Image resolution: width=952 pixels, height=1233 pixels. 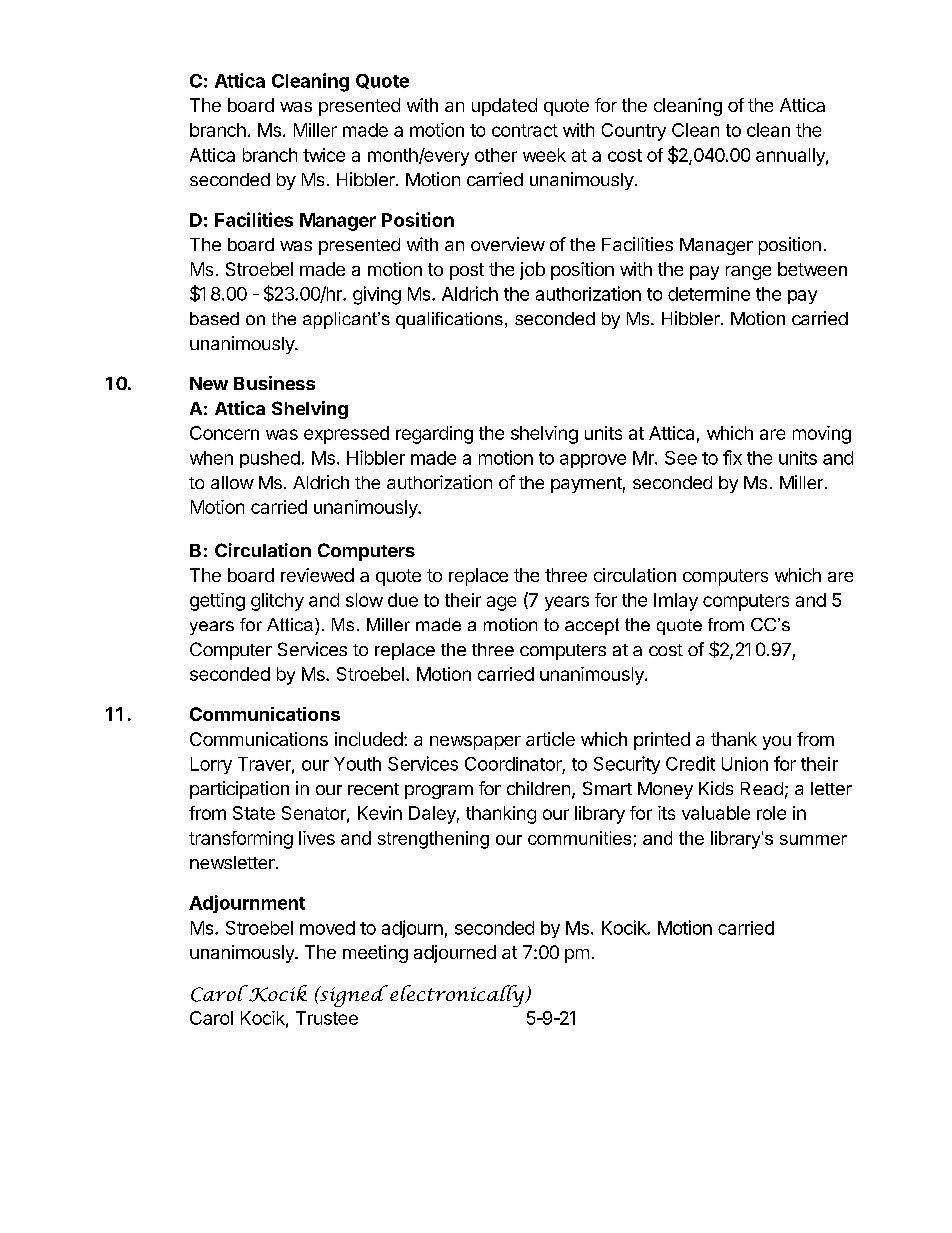 What do you see at coordinates (369, 739) in the screenshot?
I see `included` at bounding box center [369, 739].
